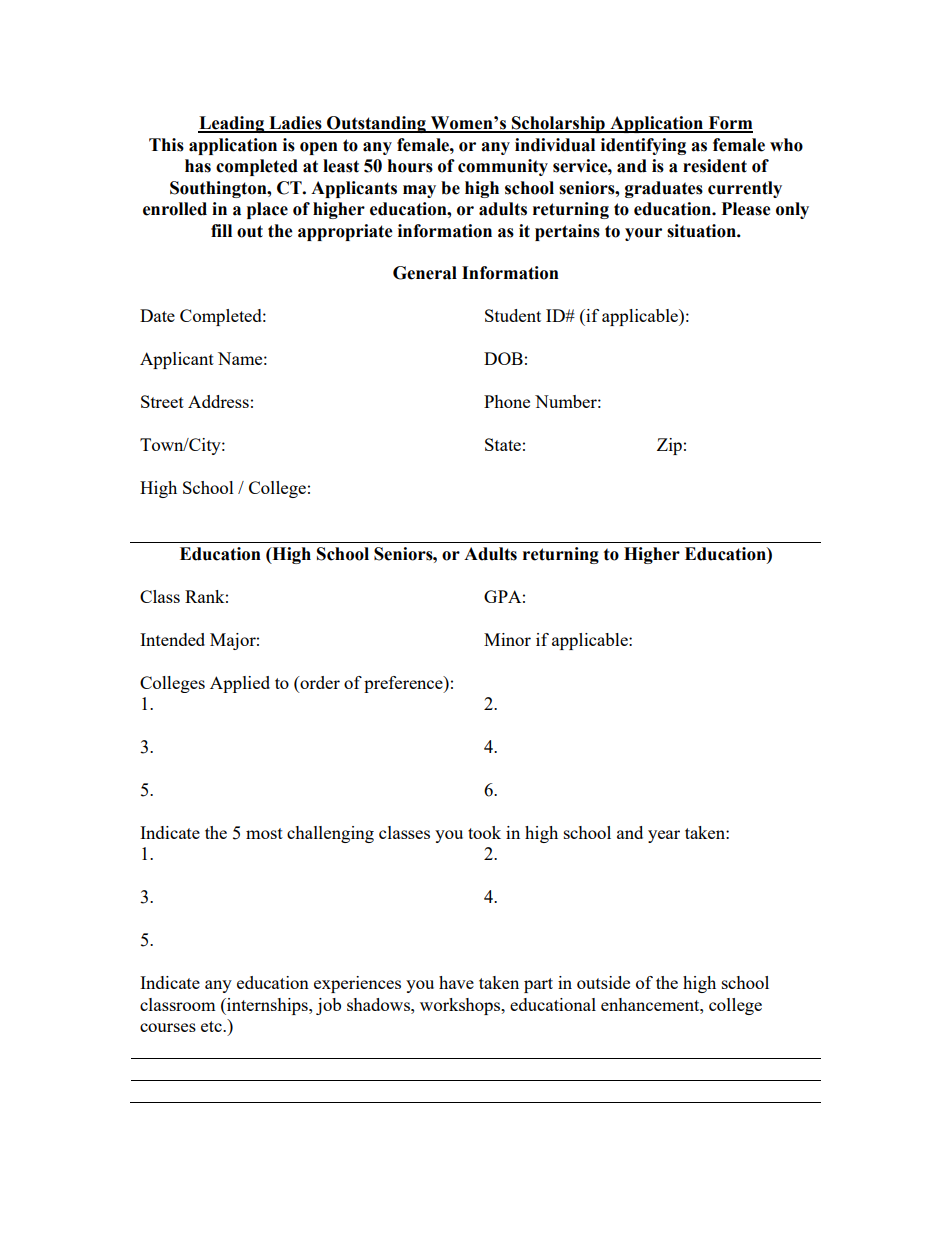 The width and height of the screenshot is (952, 1233). What do you see at coordinates (232, 124) in the screenshot?
I see `Leading` at bounding box center [232, 124].
